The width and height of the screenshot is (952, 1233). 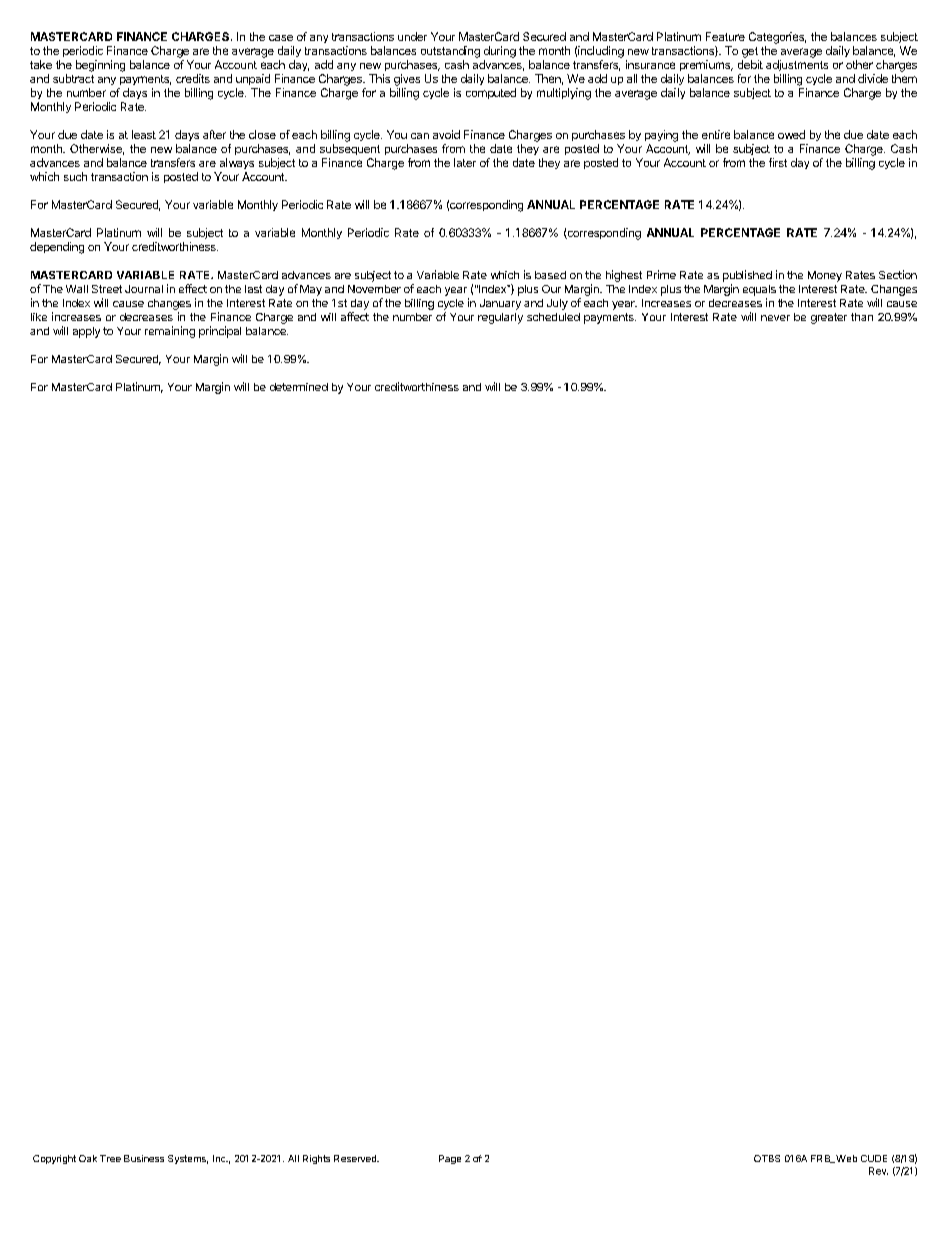 What do you see at coordinates (100, 66) in the screenshot?
I see `beginning` at bounding box center [100, 66].
